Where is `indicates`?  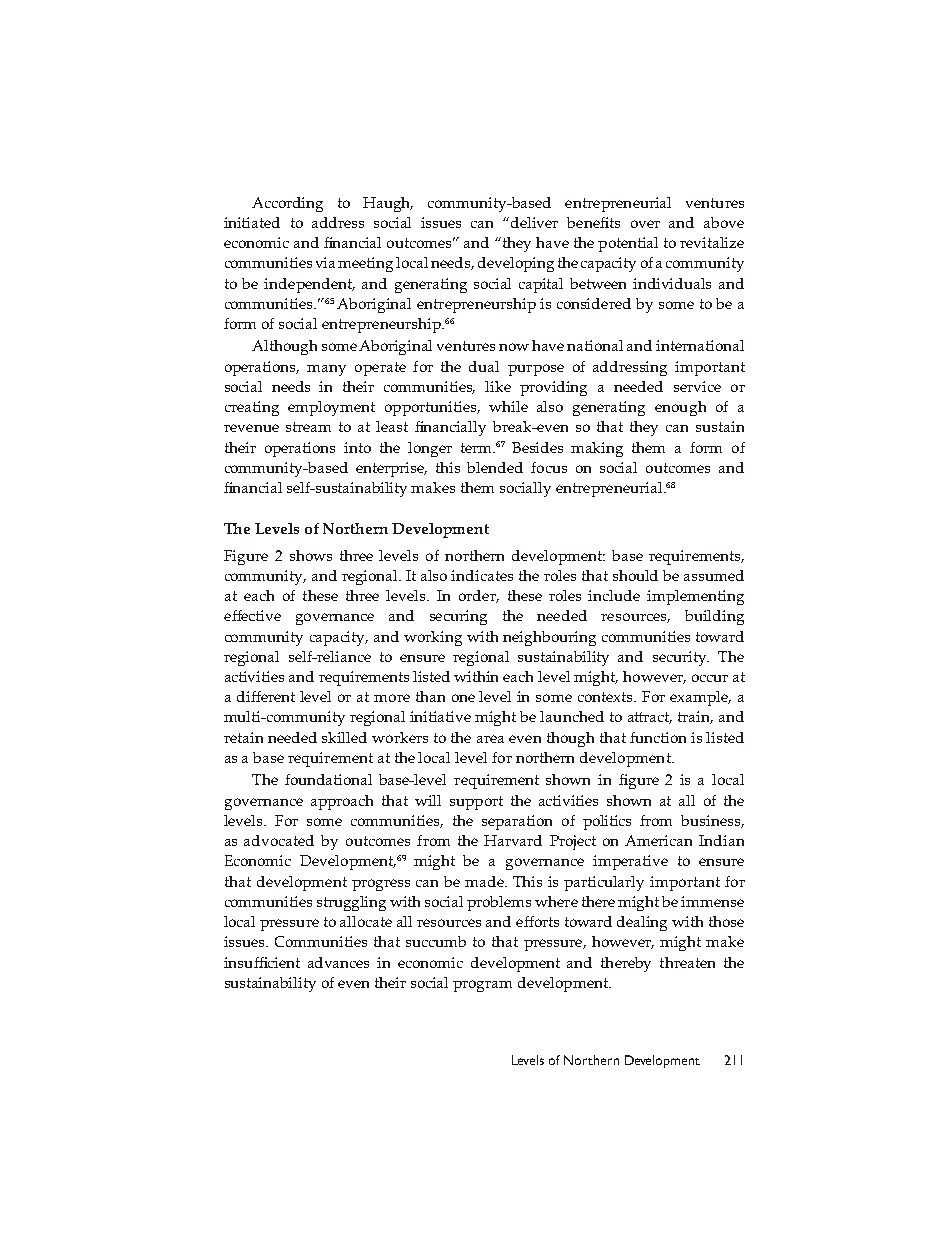
indicates is located at coordinates (482, 575).
